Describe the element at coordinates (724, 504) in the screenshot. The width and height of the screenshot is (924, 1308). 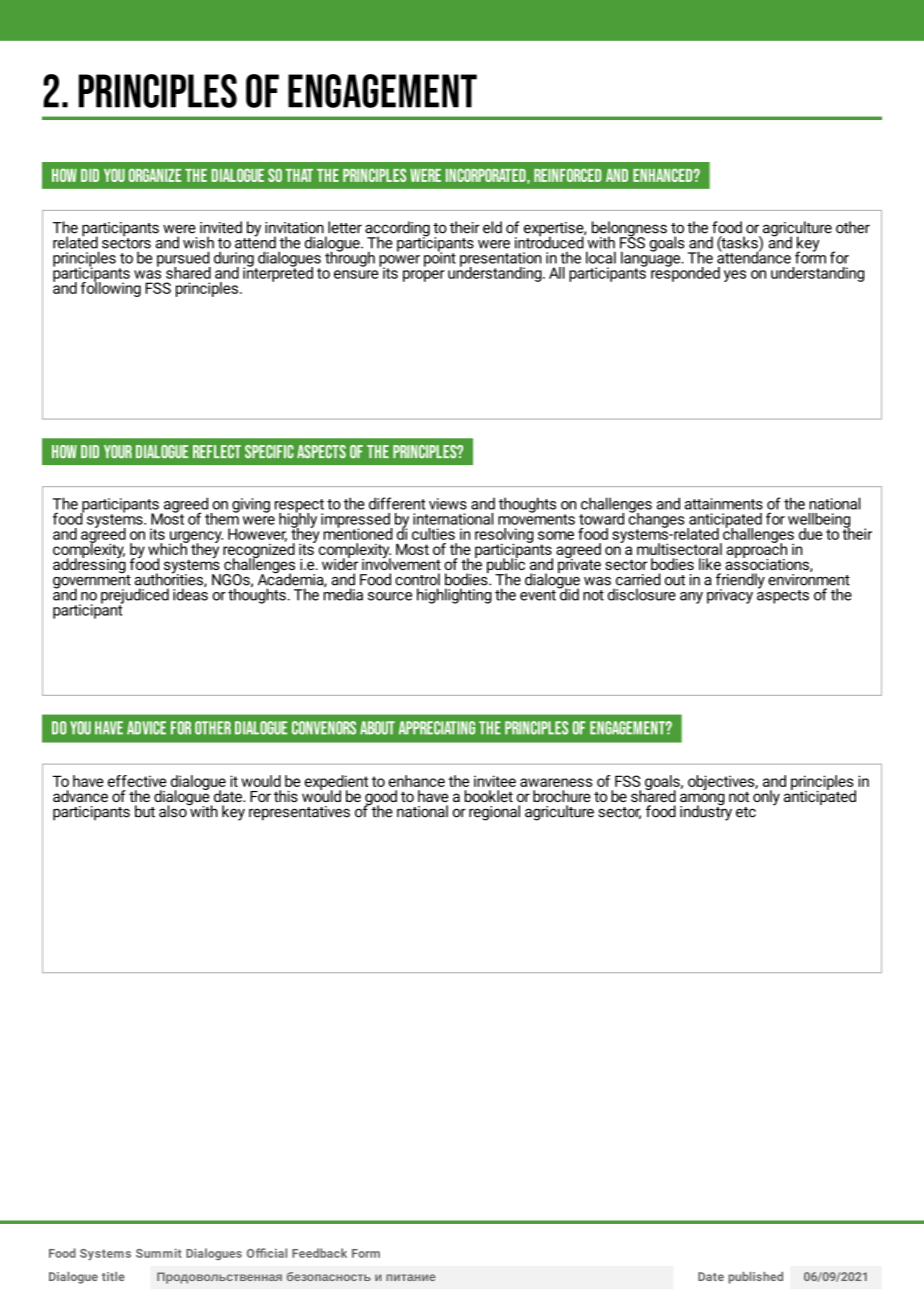
I see `attainments` at that location.
